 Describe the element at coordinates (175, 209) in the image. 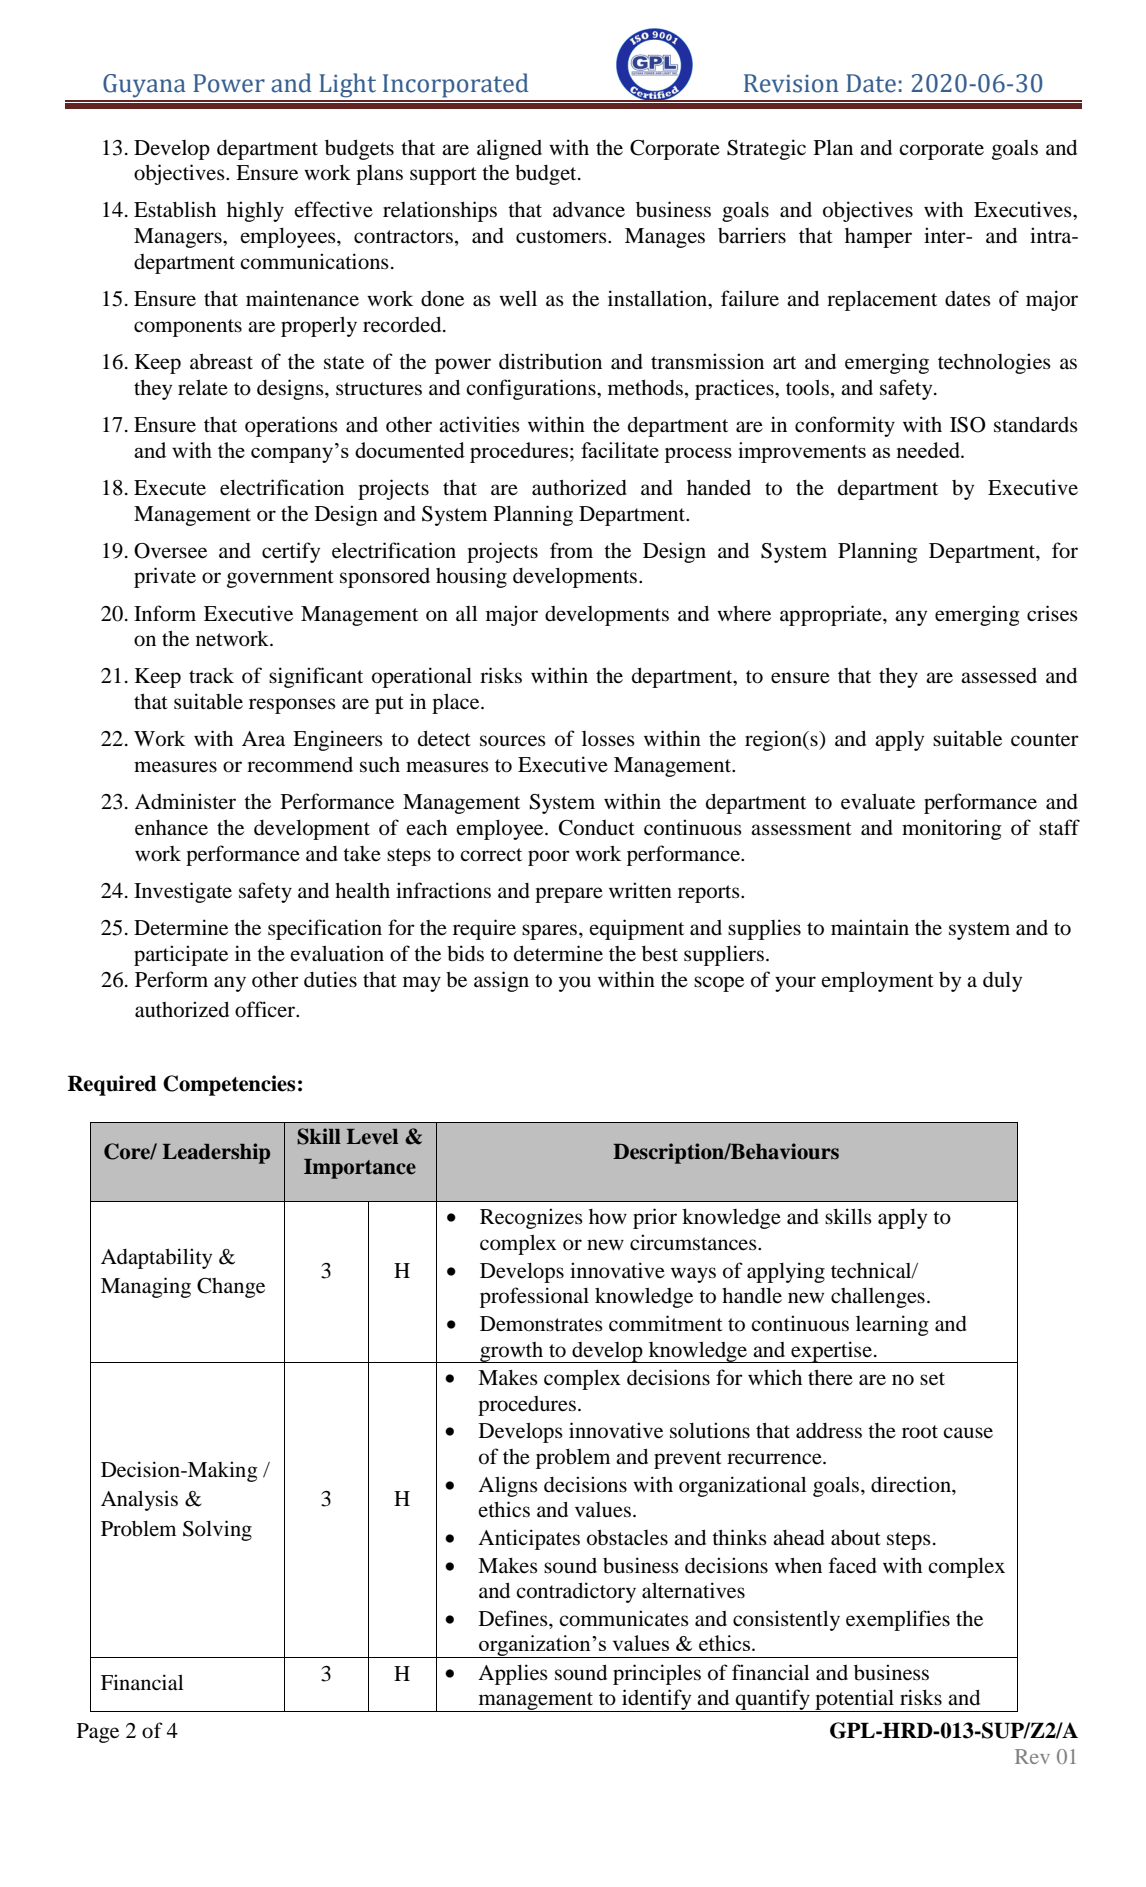

I see `Establish` at that location.
